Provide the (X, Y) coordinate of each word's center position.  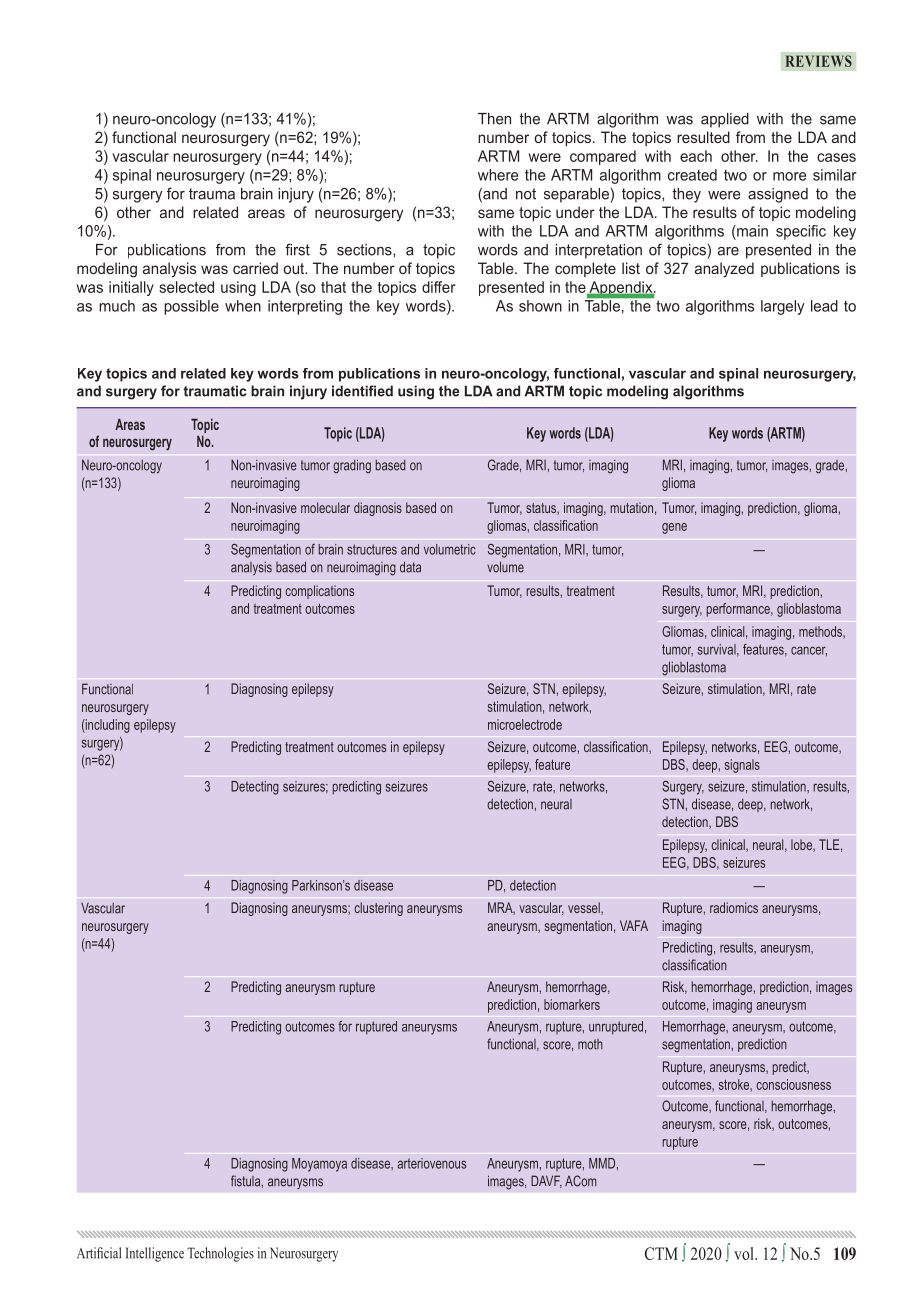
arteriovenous (431, 1163)
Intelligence (155, 1254)
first (297, 249)
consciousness (793, 1084)
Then (494, 119)
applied (725, 120)
